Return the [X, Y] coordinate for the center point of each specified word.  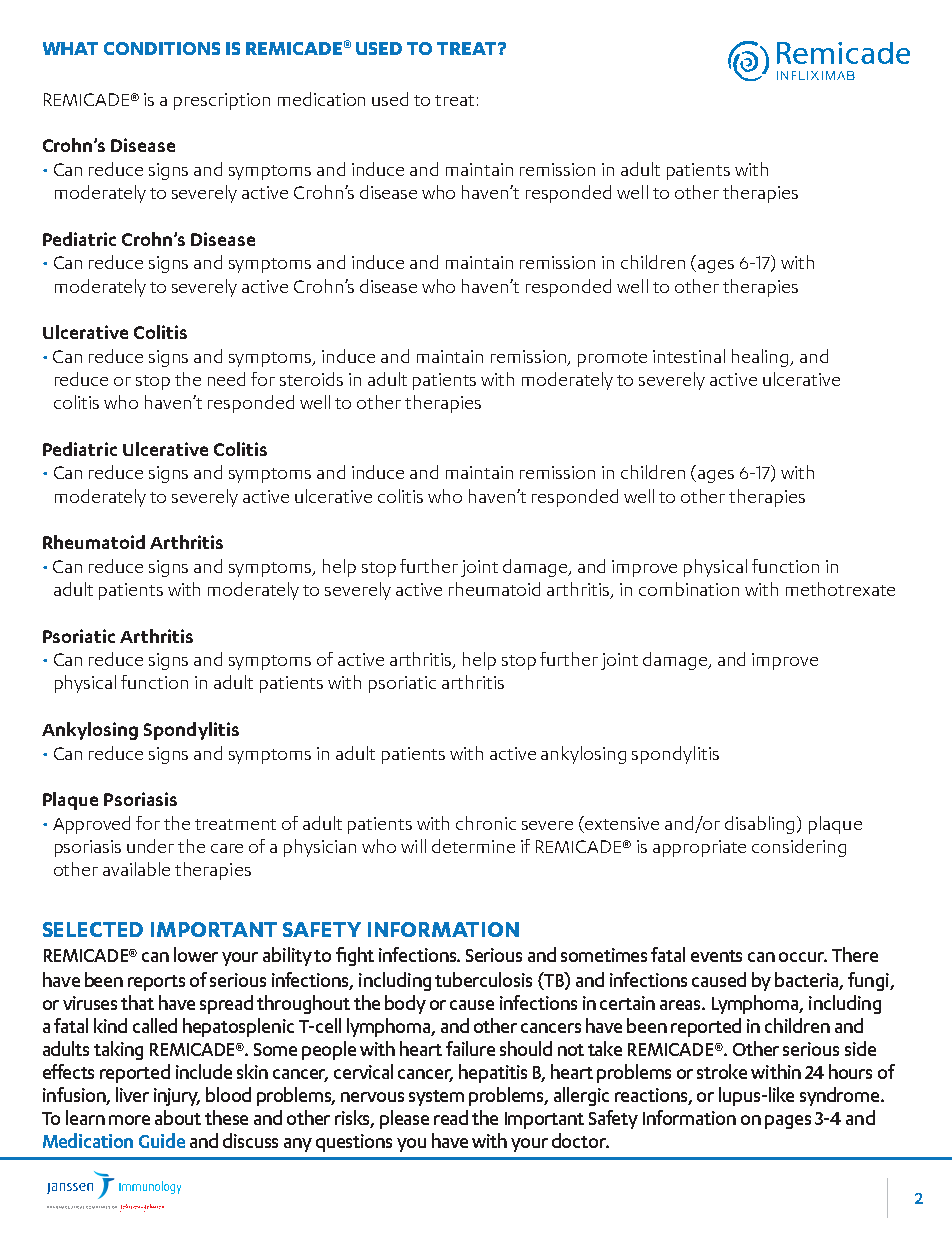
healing [762, 358]
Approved [91, 825]
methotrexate [840, 589]
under [150, 846]
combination [689, 589]
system [436, 1098]
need [226, 379]
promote [612, 359]
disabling [761, 825]
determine [473, 846]
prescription [222, 101]
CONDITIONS [162, 48]
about [178, 1117]
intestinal [689, 356]
